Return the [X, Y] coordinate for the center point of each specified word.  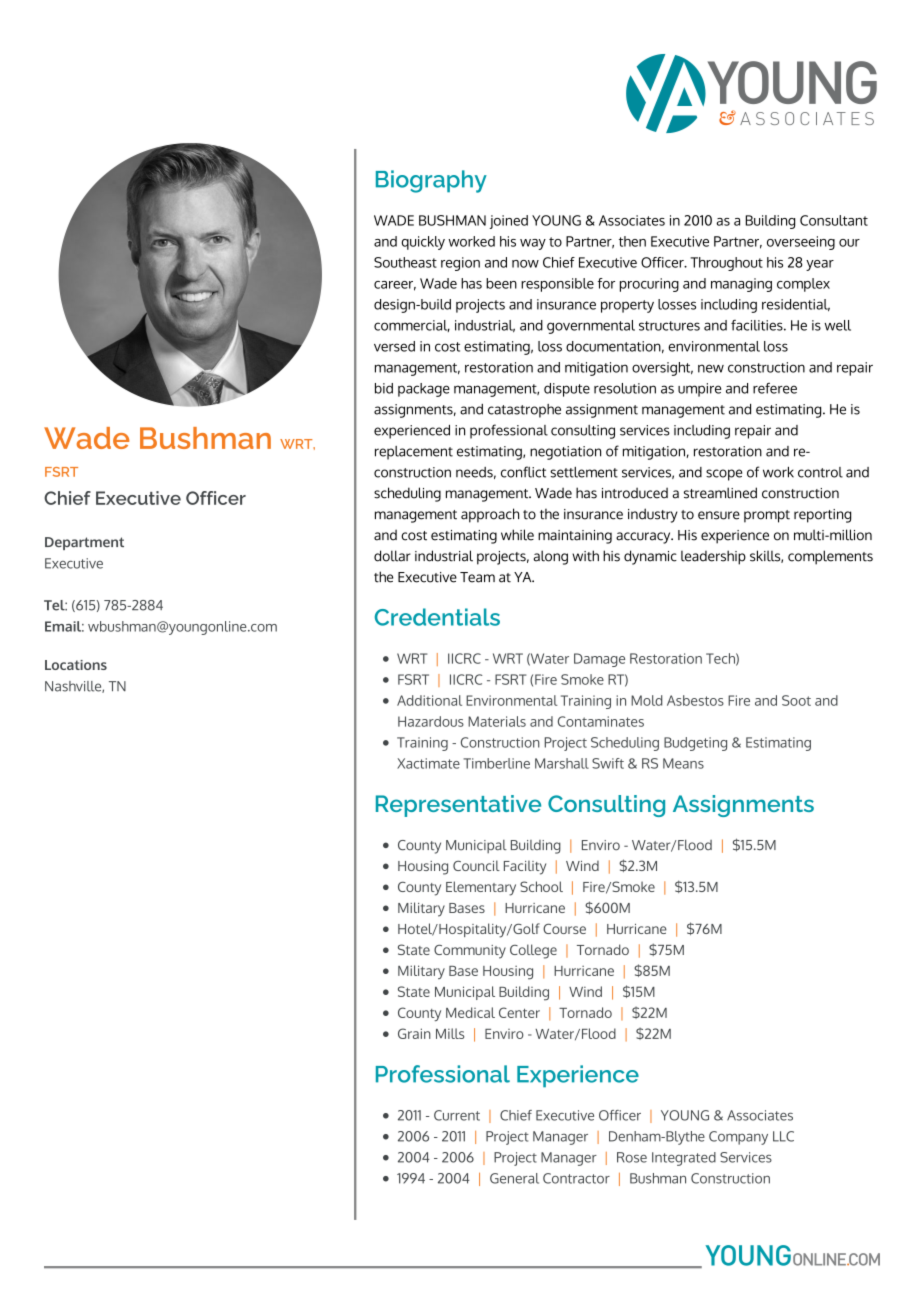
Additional [429, 700]
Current [457, 1115]
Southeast [405, 262]
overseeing [801, 243]
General [514, 1178]
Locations [76, 665]
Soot [796, 700]
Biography [431, 181]
